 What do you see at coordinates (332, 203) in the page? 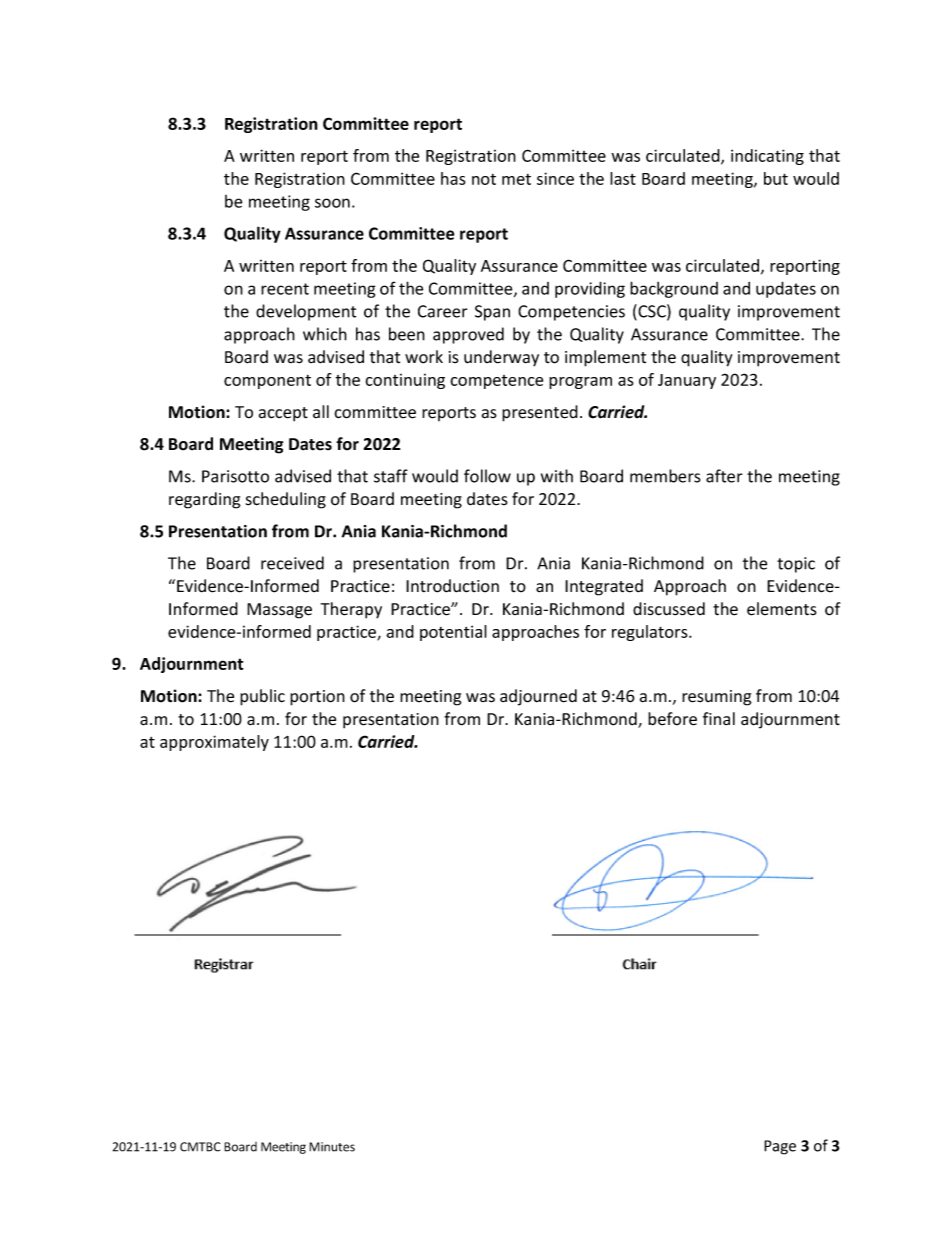
I see `soon` at bounding box center [332, 203].
